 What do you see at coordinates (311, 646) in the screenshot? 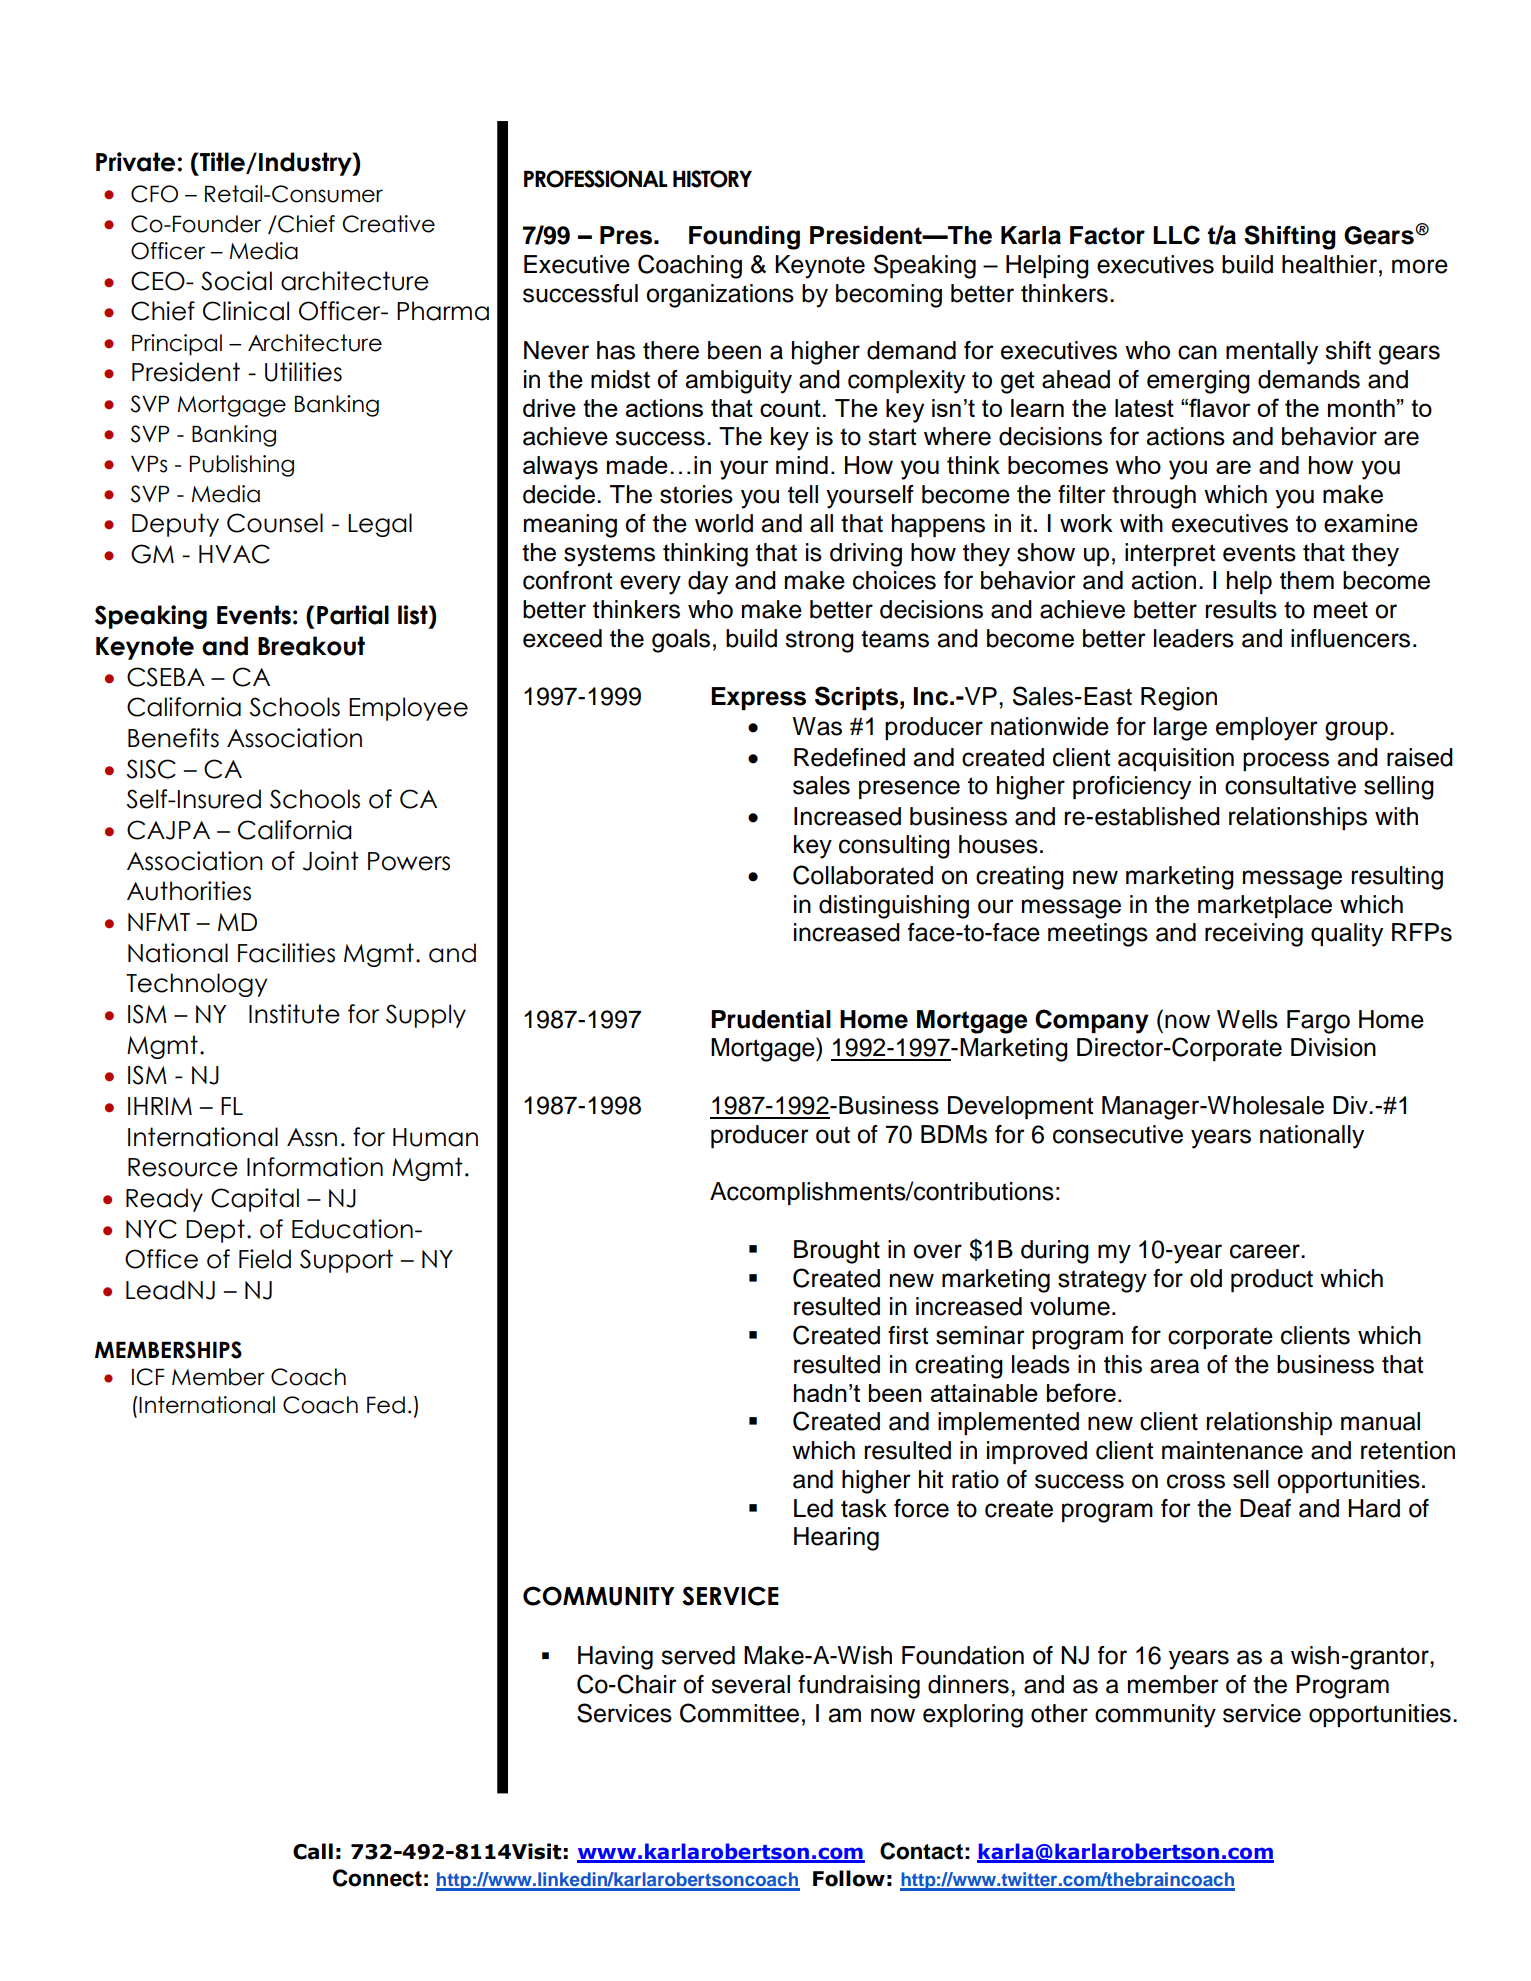
I see `Breakout` at bounding box center [311, 646].
